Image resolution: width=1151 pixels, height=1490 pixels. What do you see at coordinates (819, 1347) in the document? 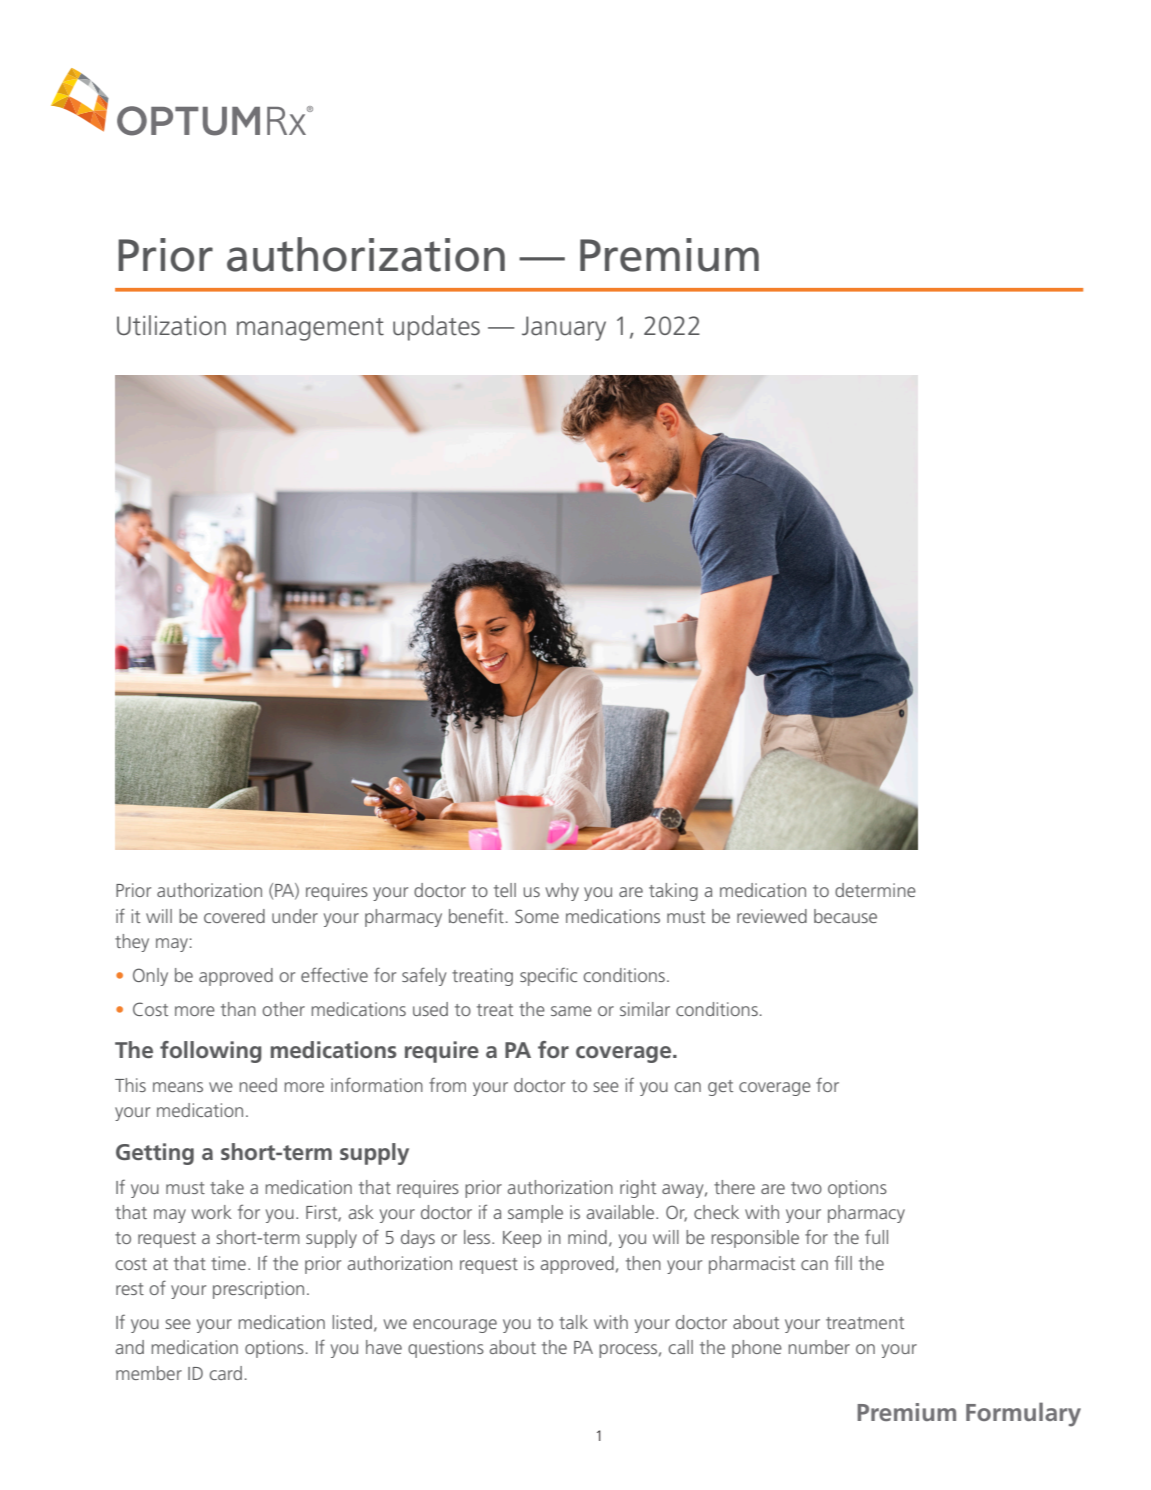
I see `number` at bounding box center [819, 1347].
